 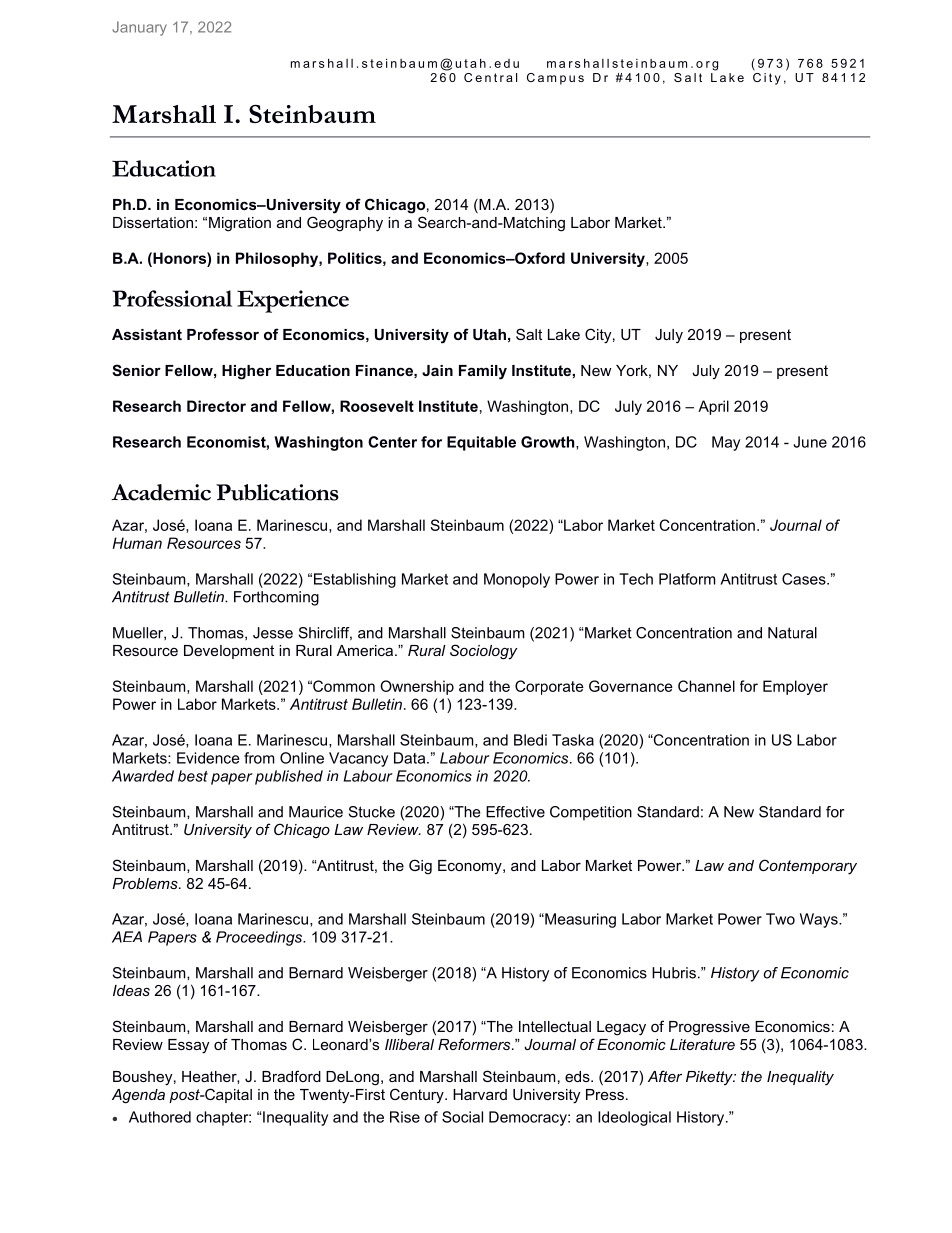 I want to click on Professor, so click(x=223, y=334).
